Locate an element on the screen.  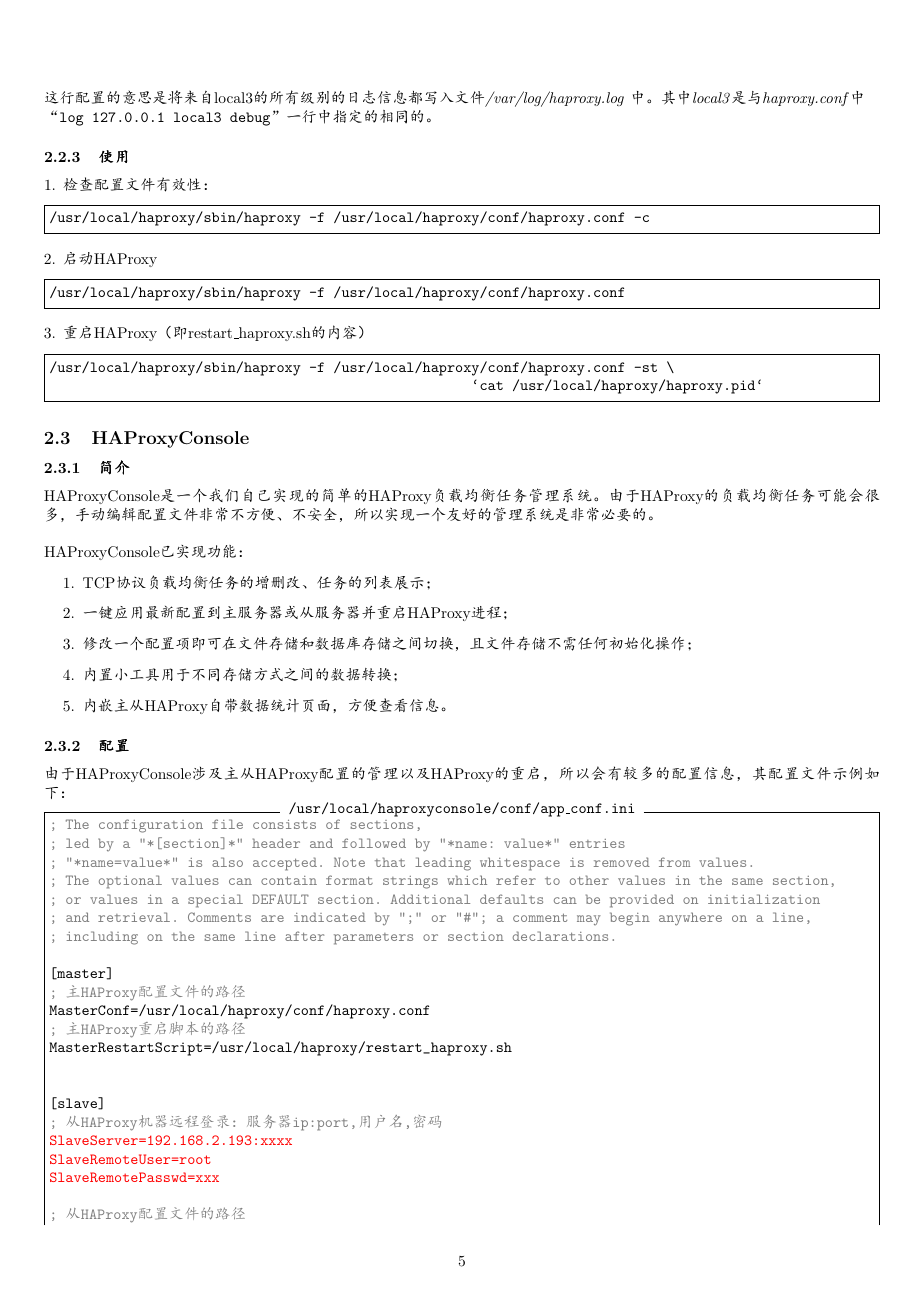
parameters is located at coordinates (373, 939).
